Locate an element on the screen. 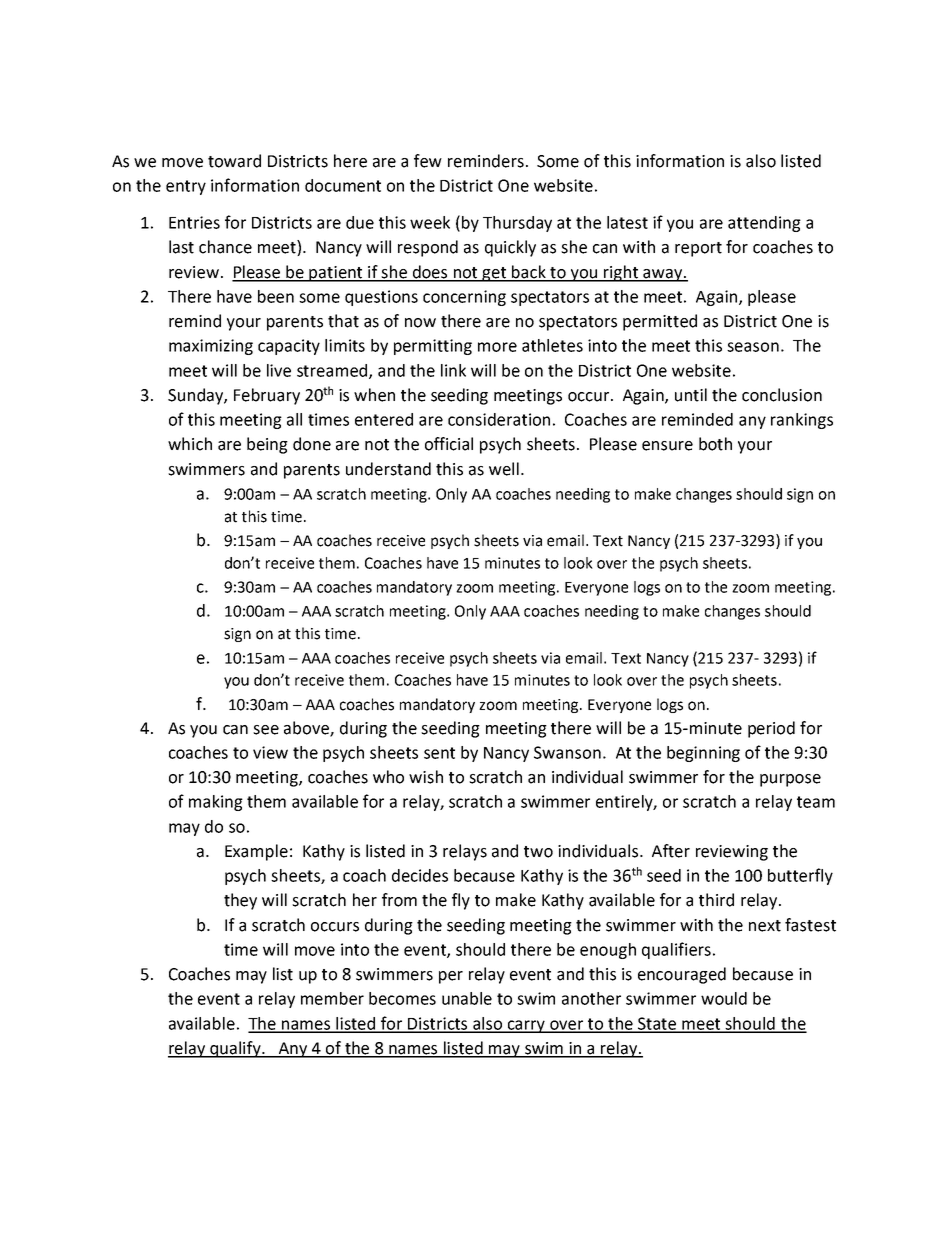  attending is located at coordinates (764, 224).
